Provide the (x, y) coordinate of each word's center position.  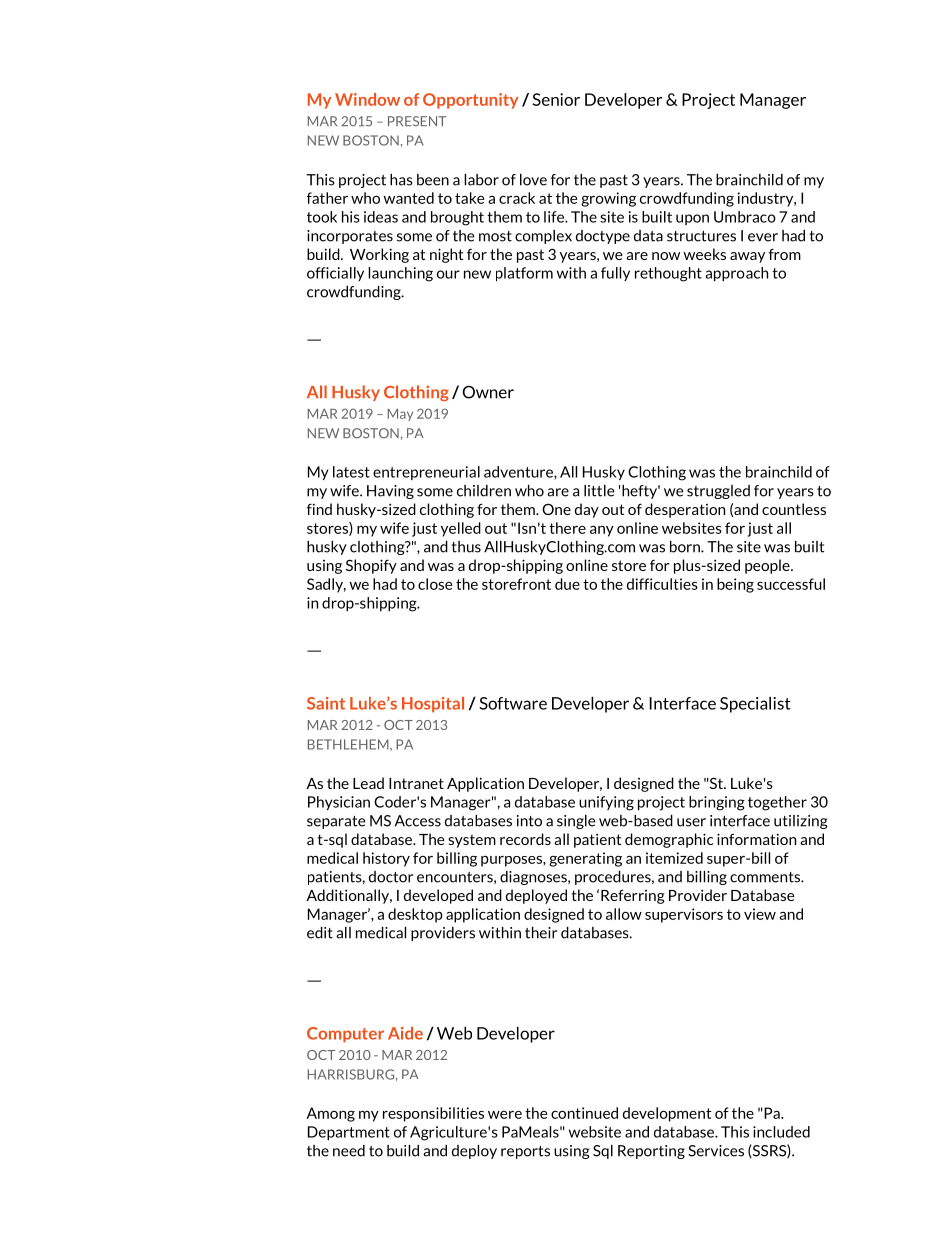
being (735, 585)
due (567, 584)
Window (367, 99)
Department (349, 1133)
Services (716, 1151)
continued (584, 1113)
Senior (556, 99)
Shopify (371, 566)
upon (692, 219)
